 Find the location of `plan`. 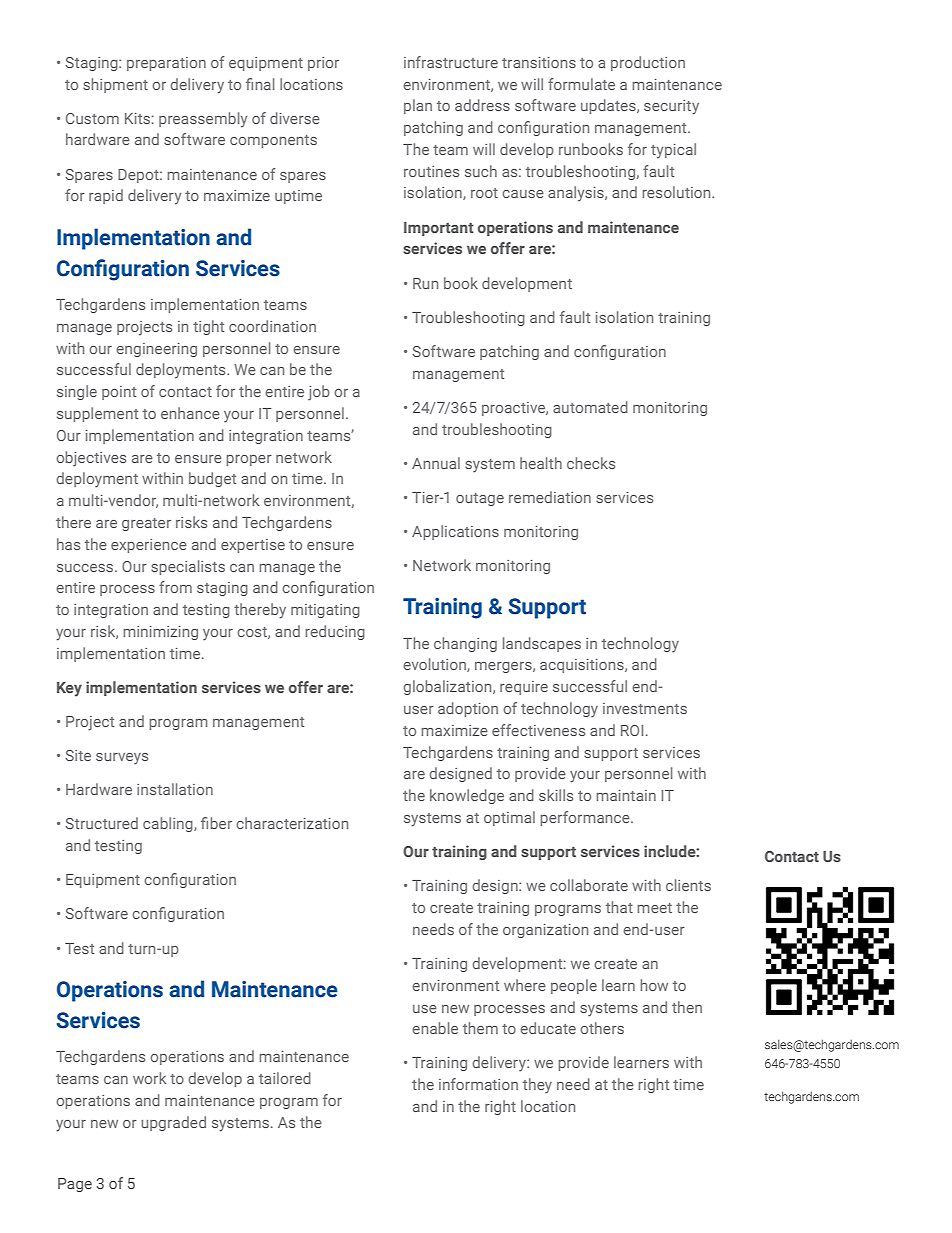

plan is located at coordinates (418, 106).
